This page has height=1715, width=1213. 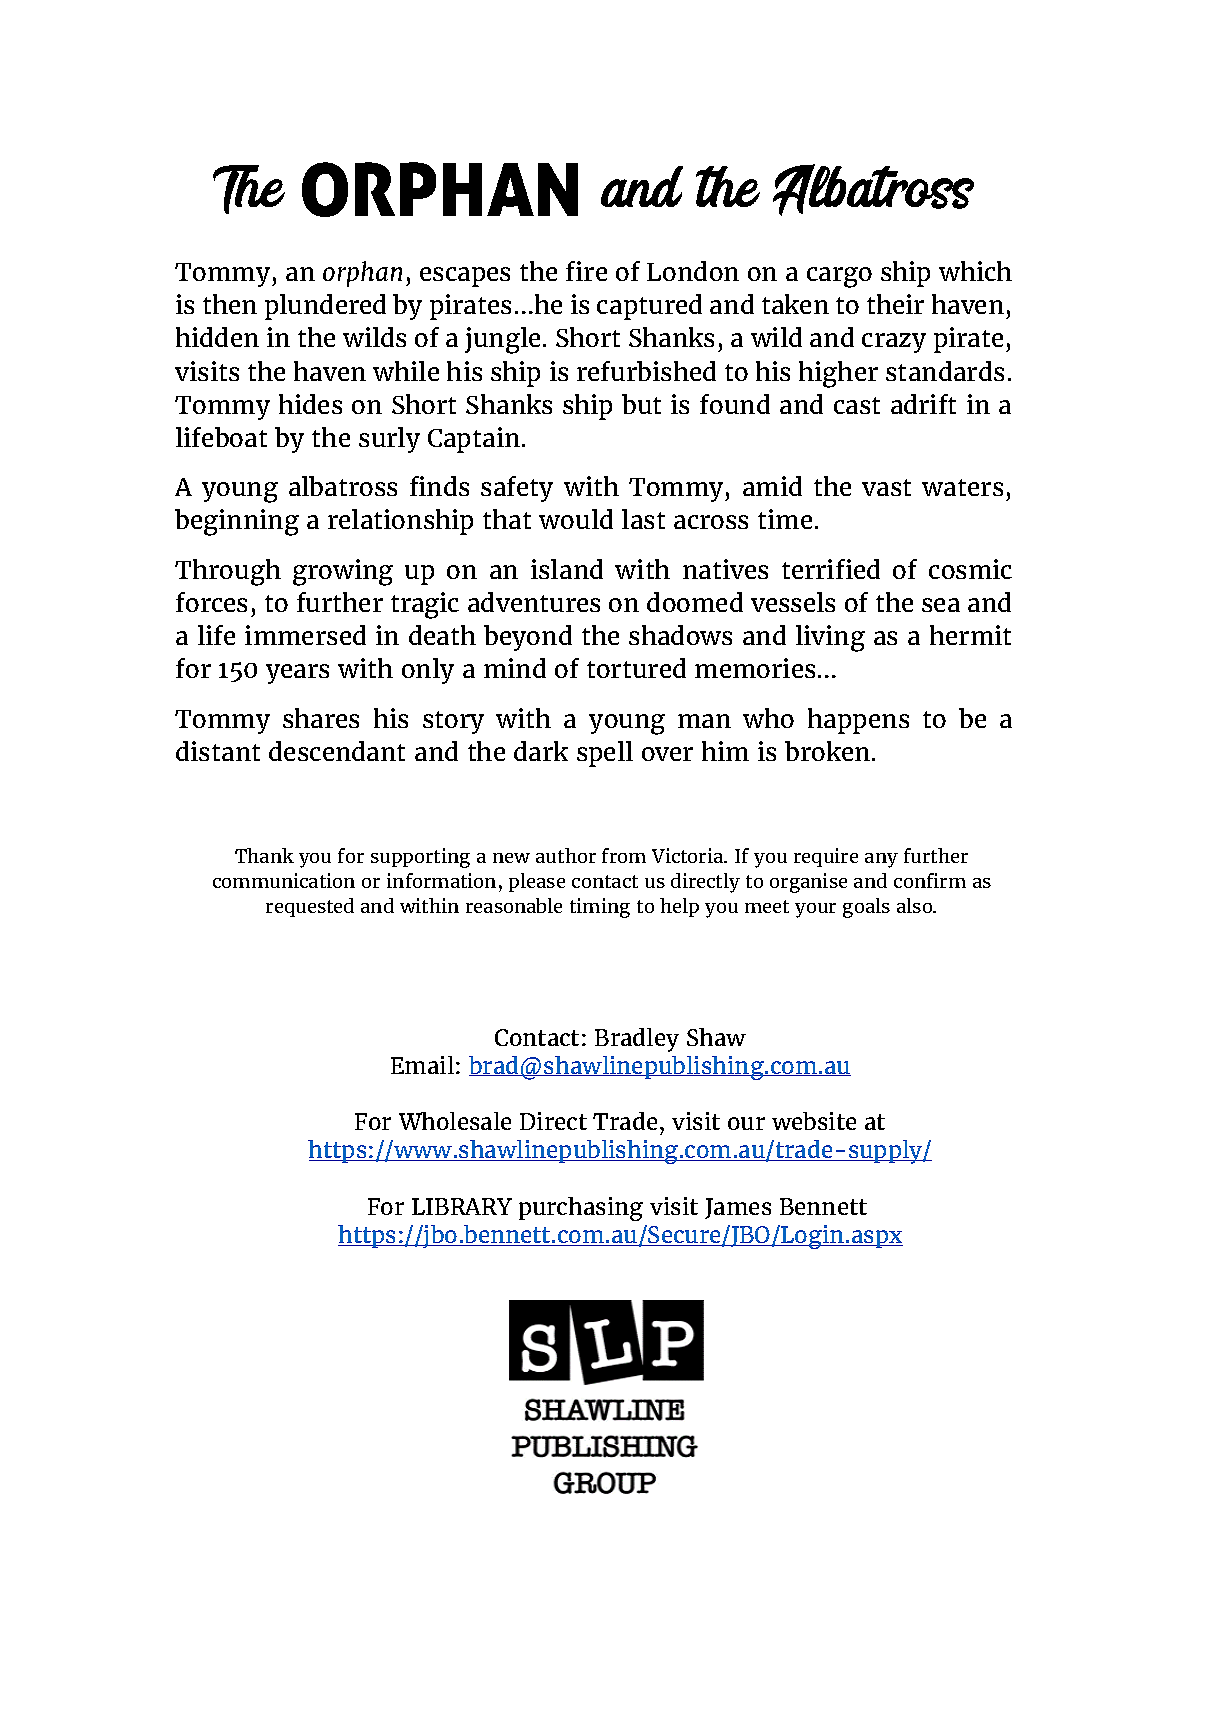 What do you see at coordinates (895, 304) in the page?
I see `their` at bounding box center [895, 304].
